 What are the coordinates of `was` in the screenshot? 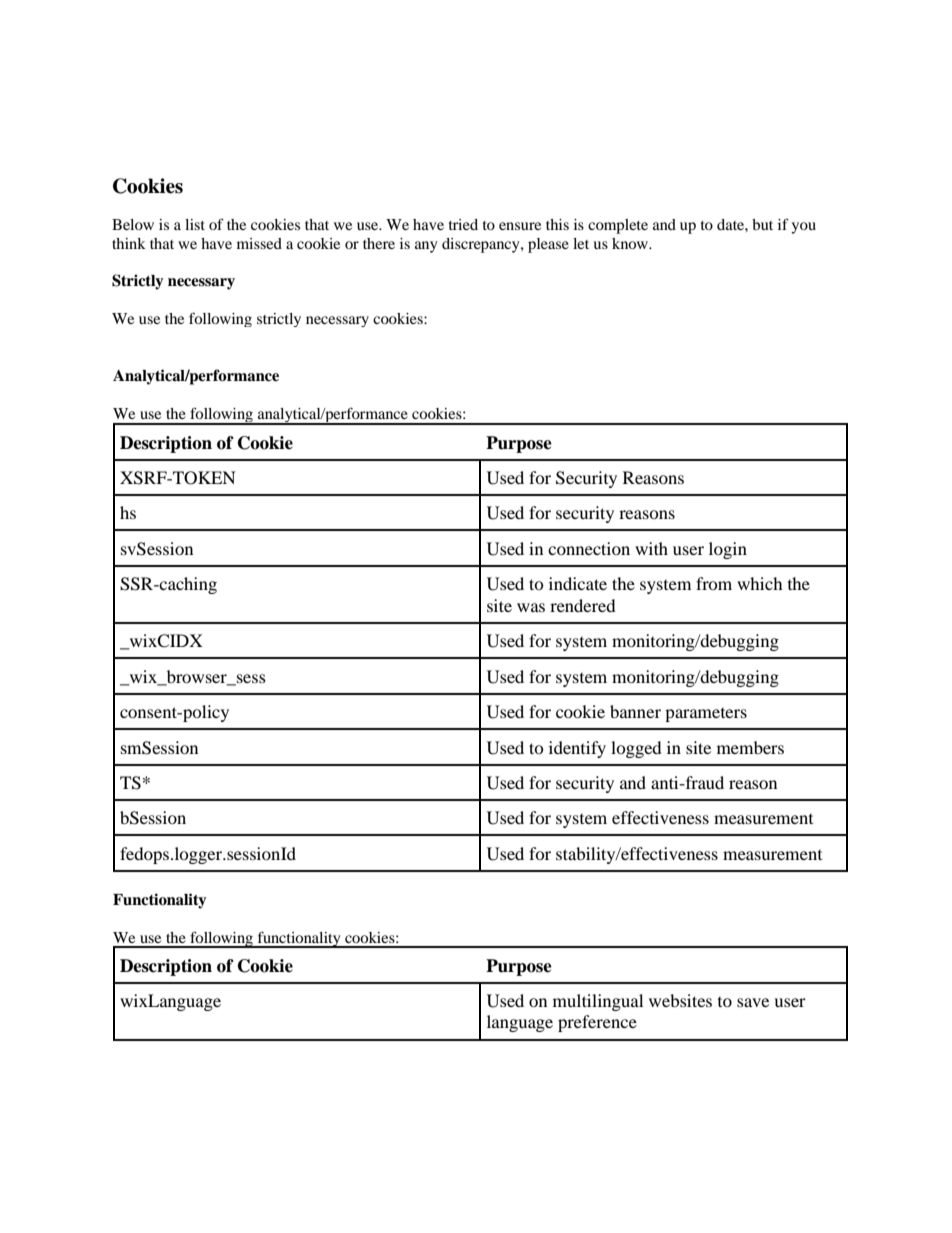 It's located at (531, 607).
